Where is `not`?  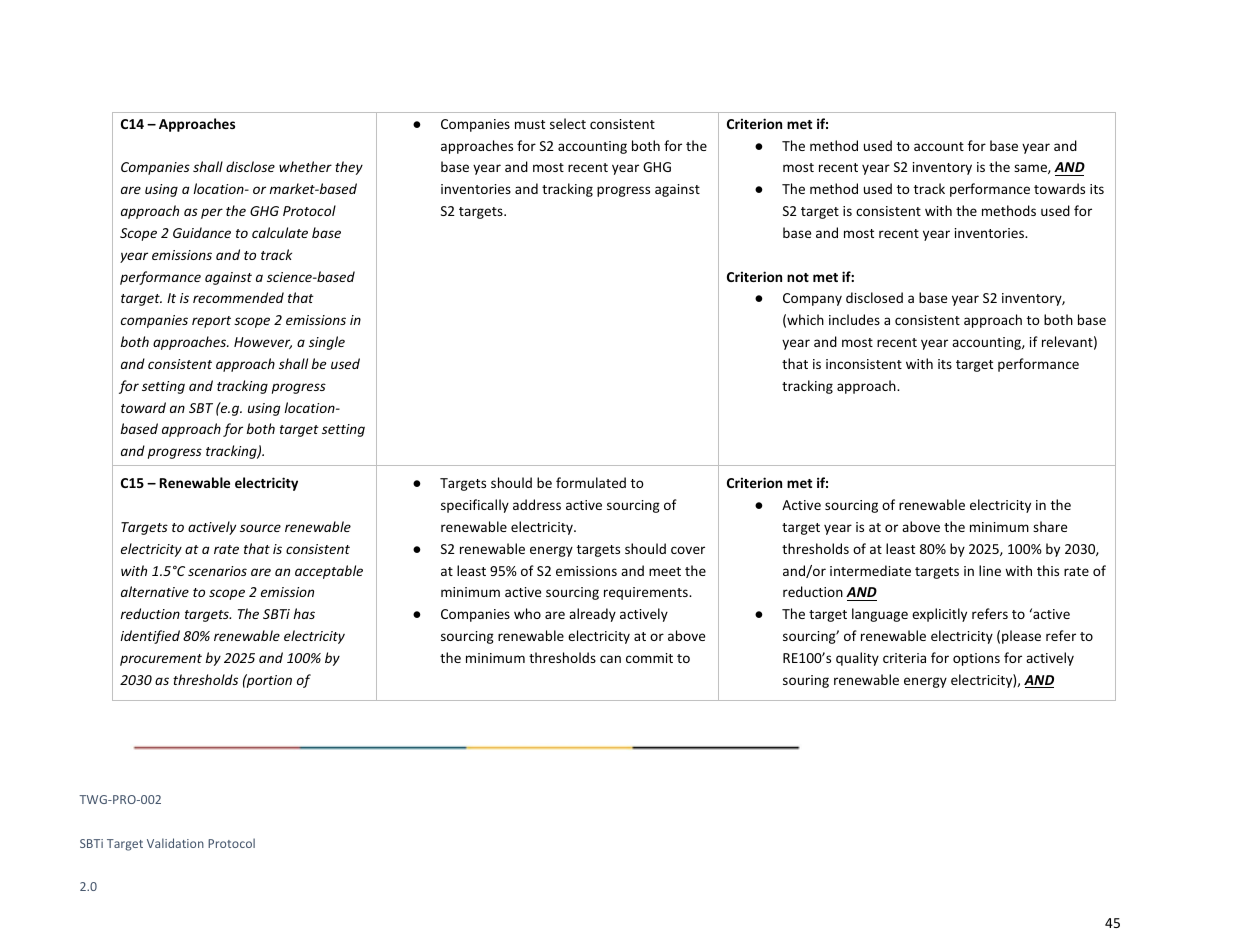
not is located at coordinates (798, 277).
